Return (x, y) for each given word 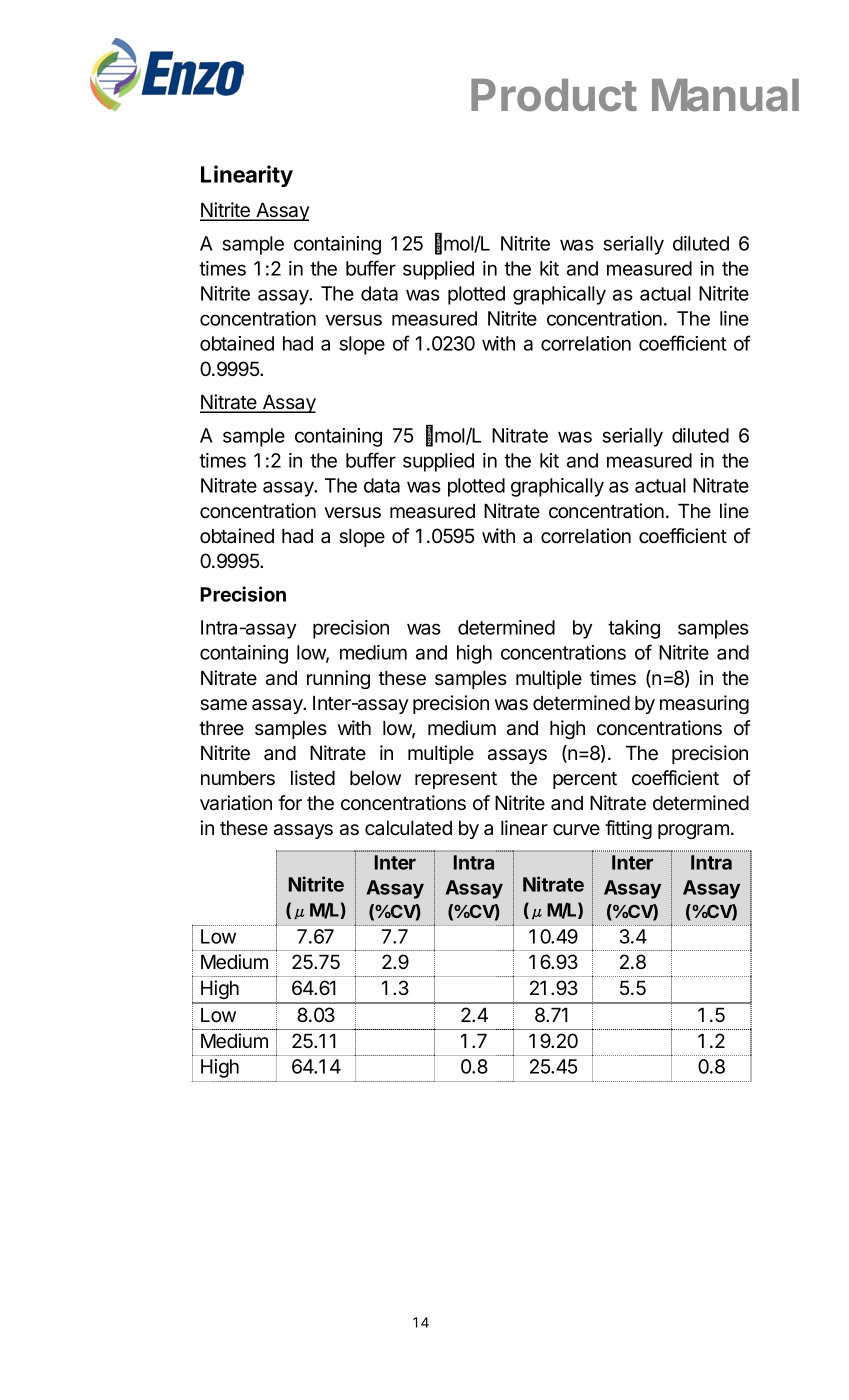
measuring (704, 704)
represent (456, 780)
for (290, 803)
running (338, 679)
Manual (725, 95)
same (223, 705)
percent (585, 780)
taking (634, 629)
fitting (628, 829)
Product (554, 95)
